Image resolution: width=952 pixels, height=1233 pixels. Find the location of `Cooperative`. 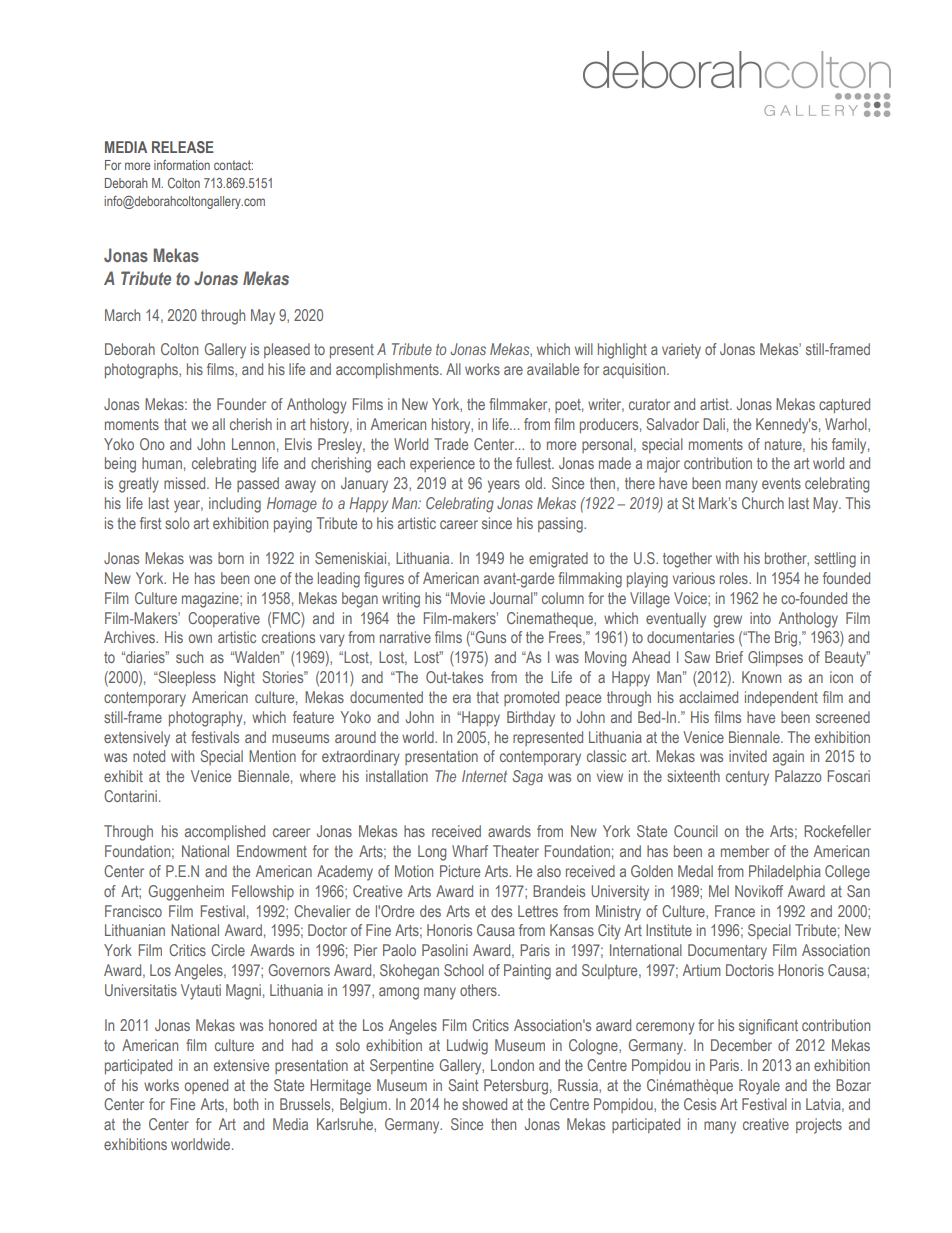

Cooperative is located at coordinates (224, 619).
